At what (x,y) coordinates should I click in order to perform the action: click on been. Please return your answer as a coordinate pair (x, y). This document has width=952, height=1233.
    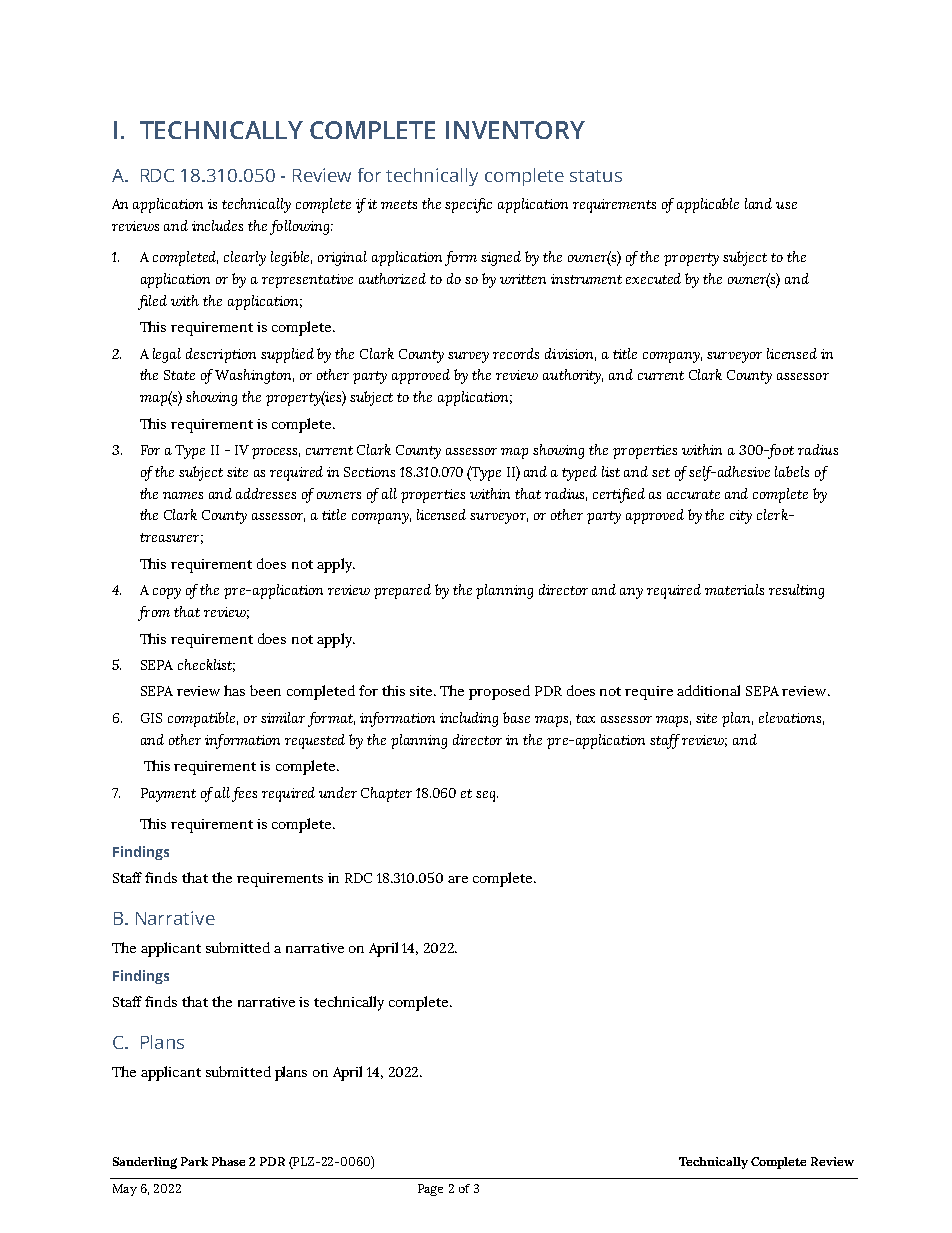
    Looking at the image, I should click on (265, 690).
